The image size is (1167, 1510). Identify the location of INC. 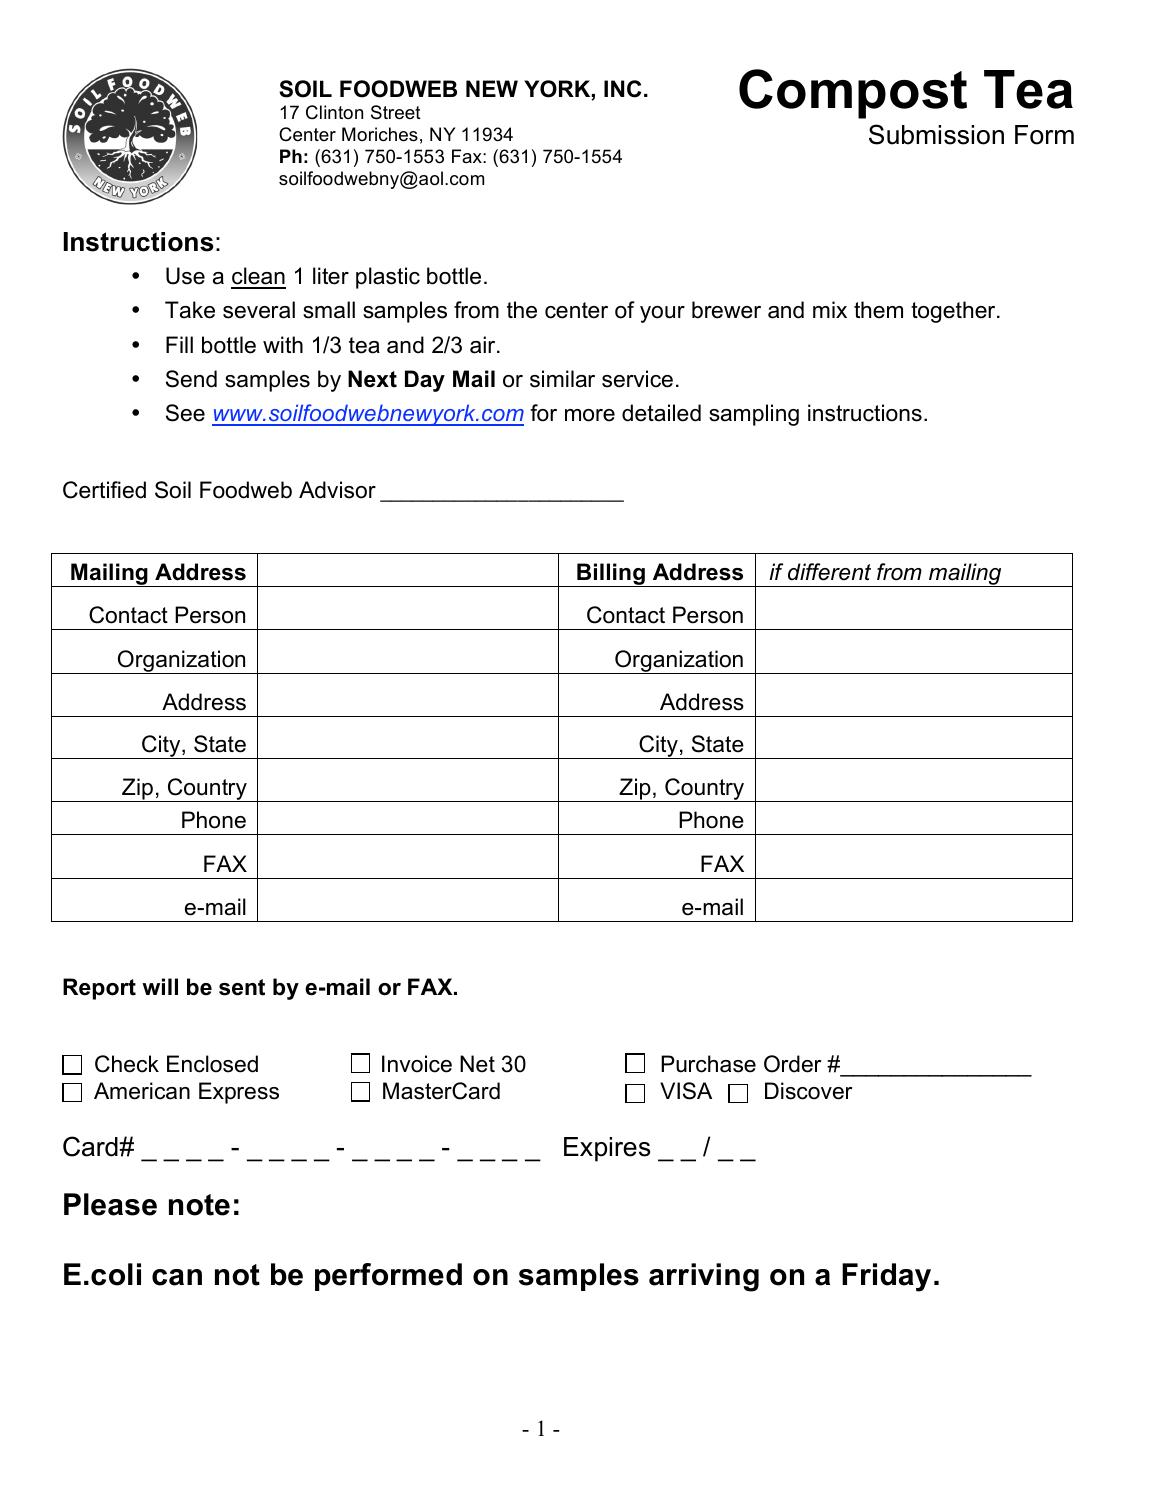
(622, 89).
